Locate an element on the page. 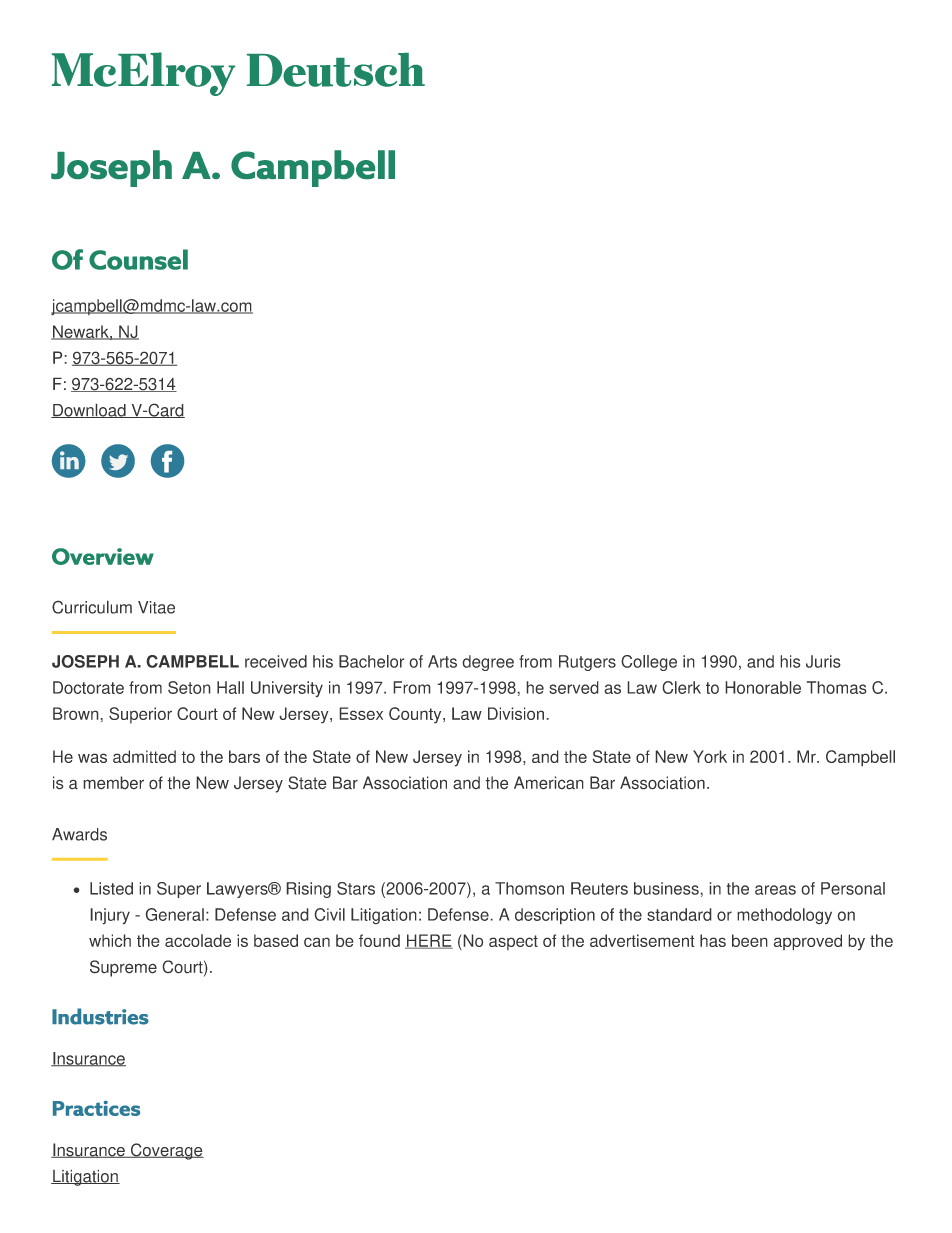 The image size is (952, 1233). Seton is located at coordinates (189, 687).
